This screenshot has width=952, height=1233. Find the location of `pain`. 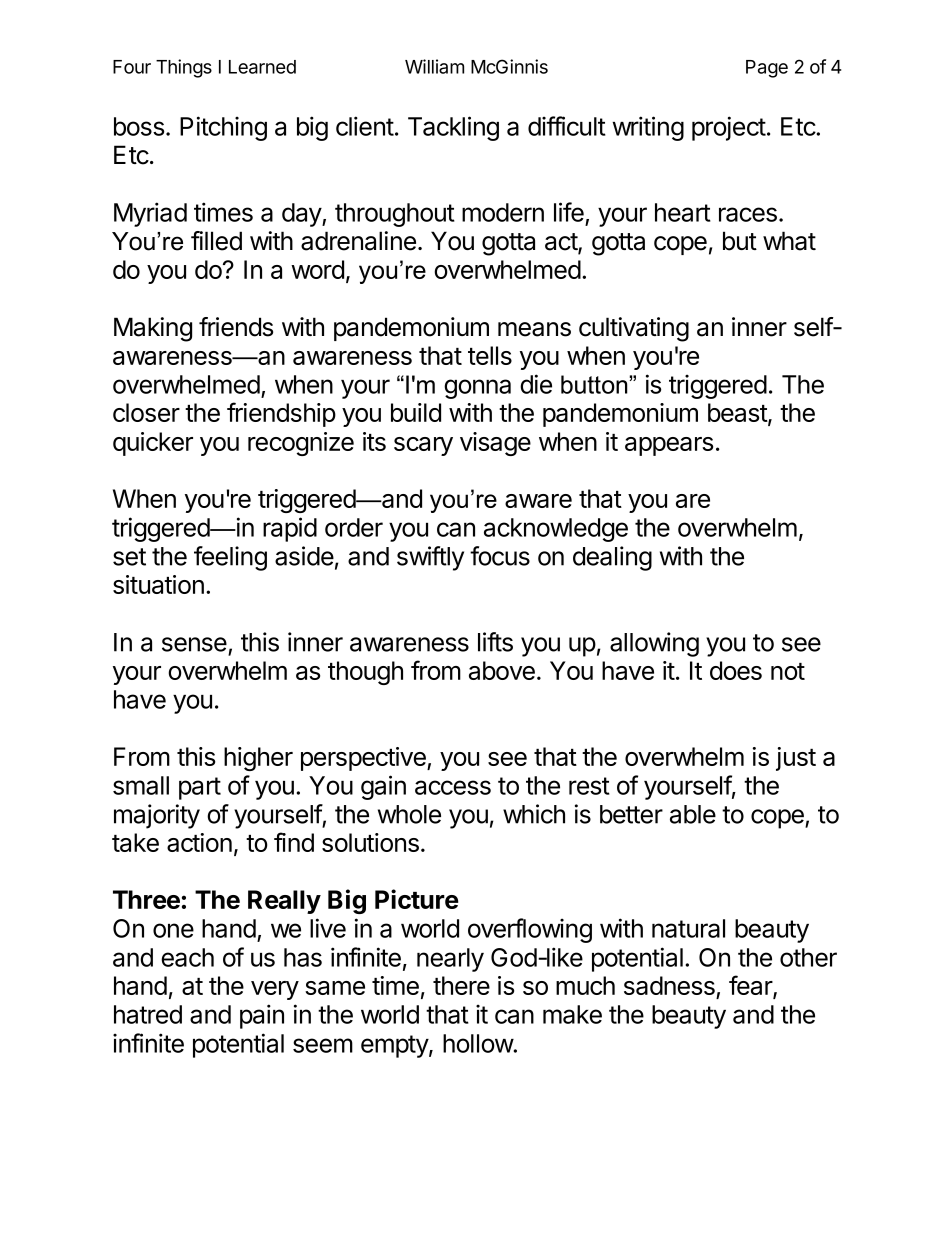

pain is located at coordinates (262, 1016).
